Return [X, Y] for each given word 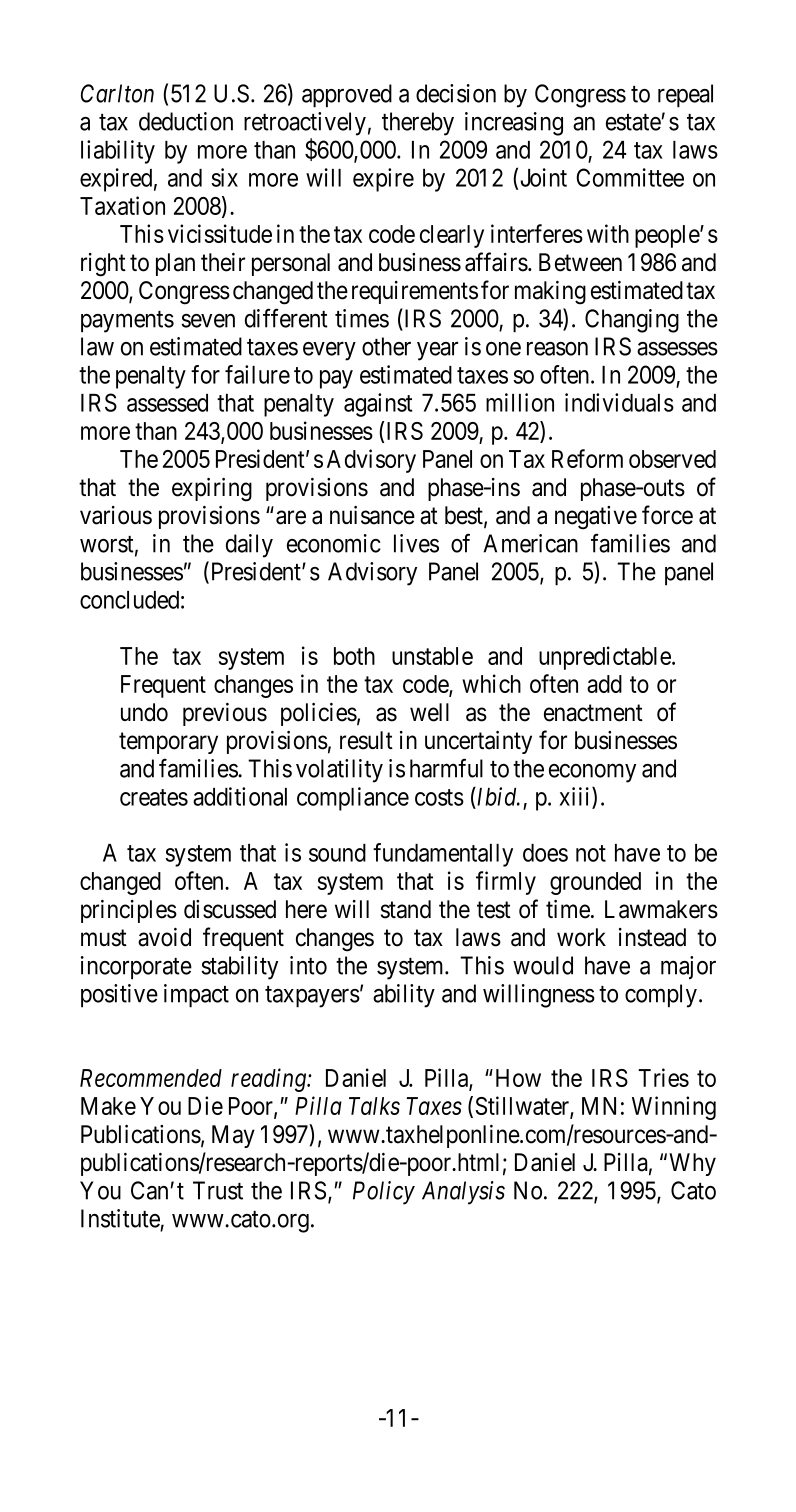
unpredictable [606, 658]
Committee [630, 177]
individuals [619, 402]
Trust [218, 1190]
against [378, 405]
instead [652, 937]
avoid [164, 937]
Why [692, 1164]
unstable [432, 656]
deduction [186, 121]
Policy [384, 1193]
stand [406, 909]
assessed [167, 403]
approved [347, 96]
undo [144, 712]
